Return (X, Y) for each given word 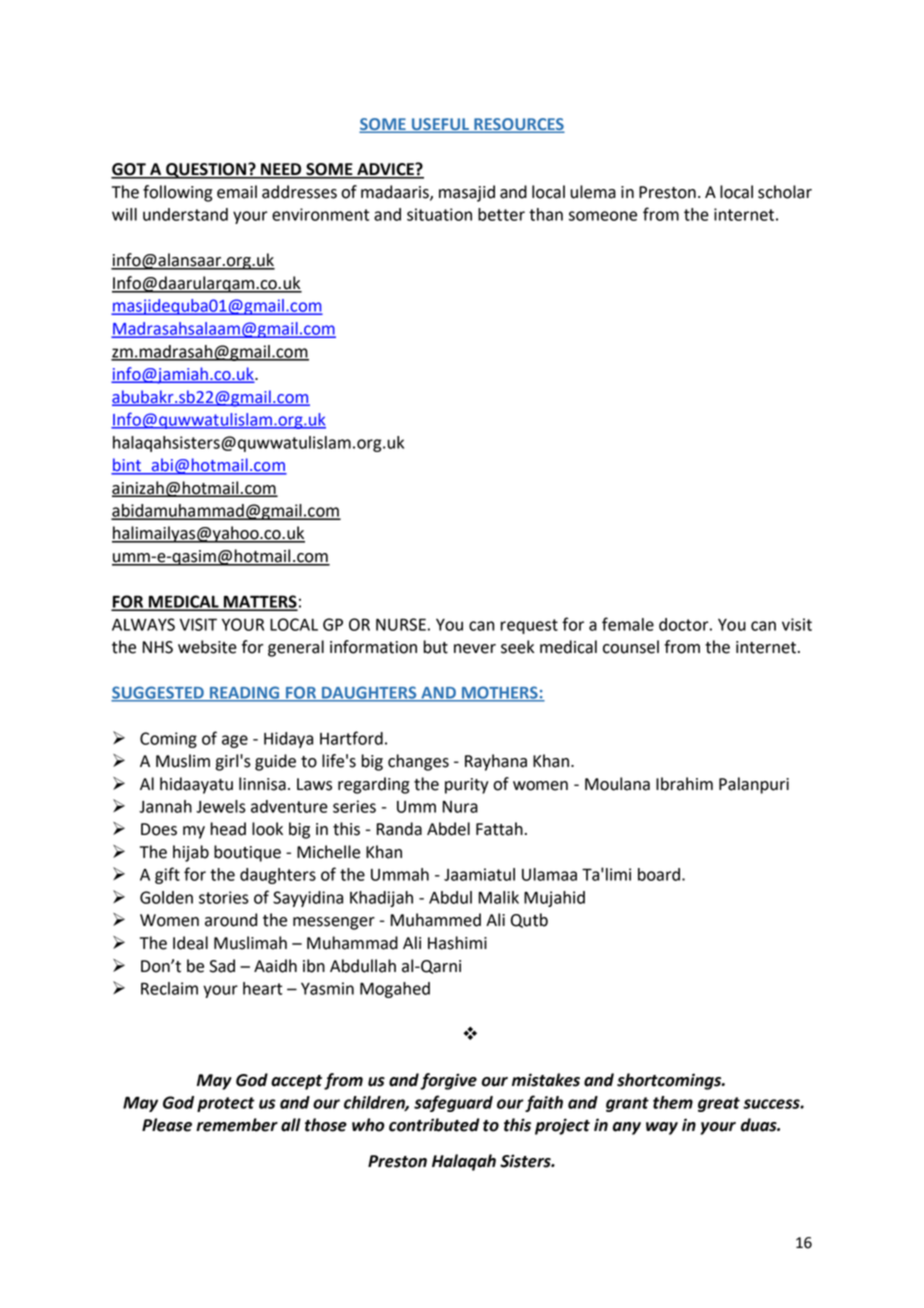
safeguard (453, 1103)
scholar (785, 192)
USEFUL (440, 125)
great (719, 1104)
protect (226, 1104)
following (177, 193)
